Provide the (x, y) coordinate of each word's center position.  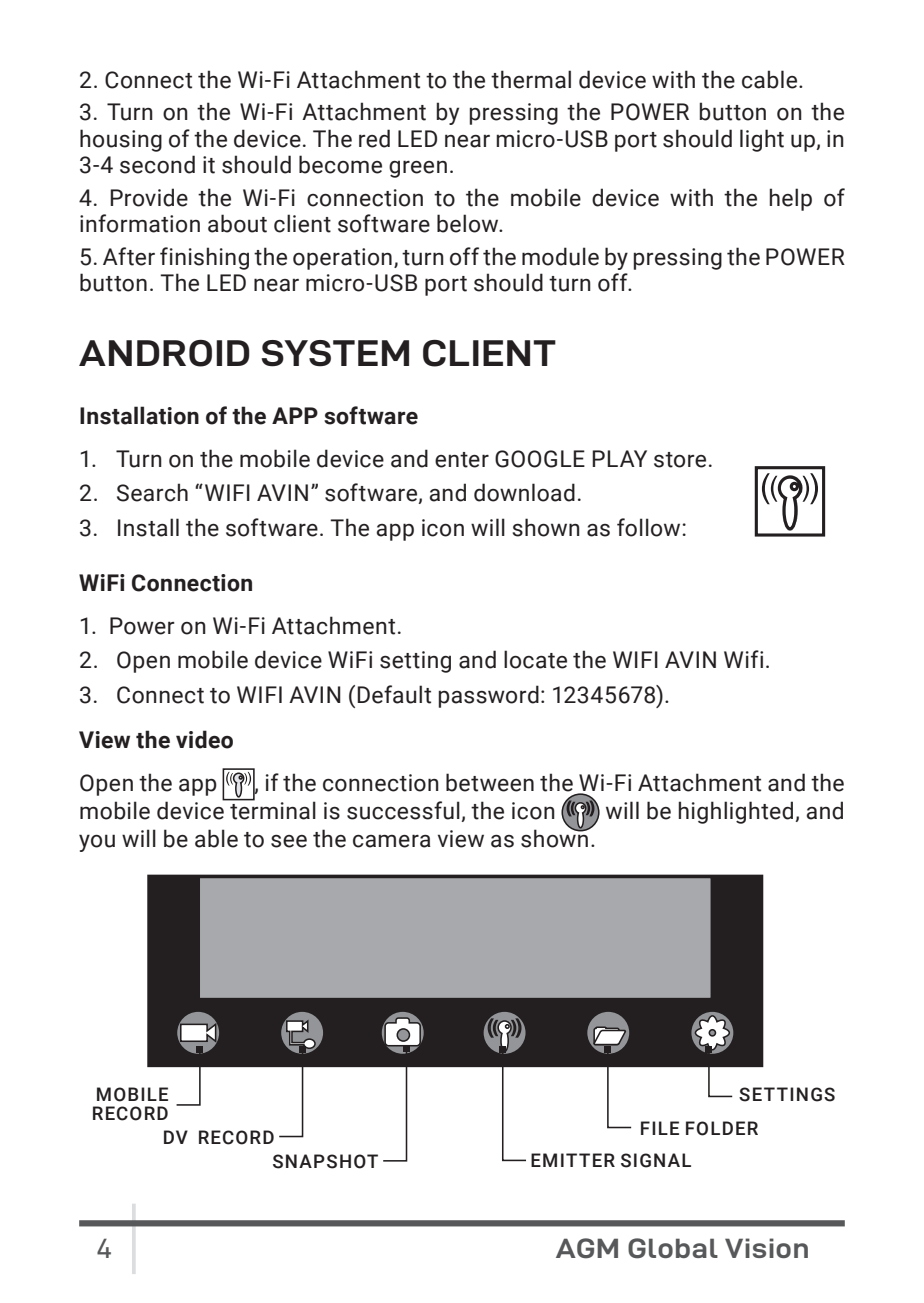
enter (462, 460)
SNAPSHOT (325, 1161)
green (418, 169)
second (157, 164)
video (204, 739)
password (489, 696)
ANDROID (164, 353)
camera (392, 841)
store (680, 460)
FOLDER (722, 1128)
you (97, 843)
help (791, 199)
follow (650, 527)
